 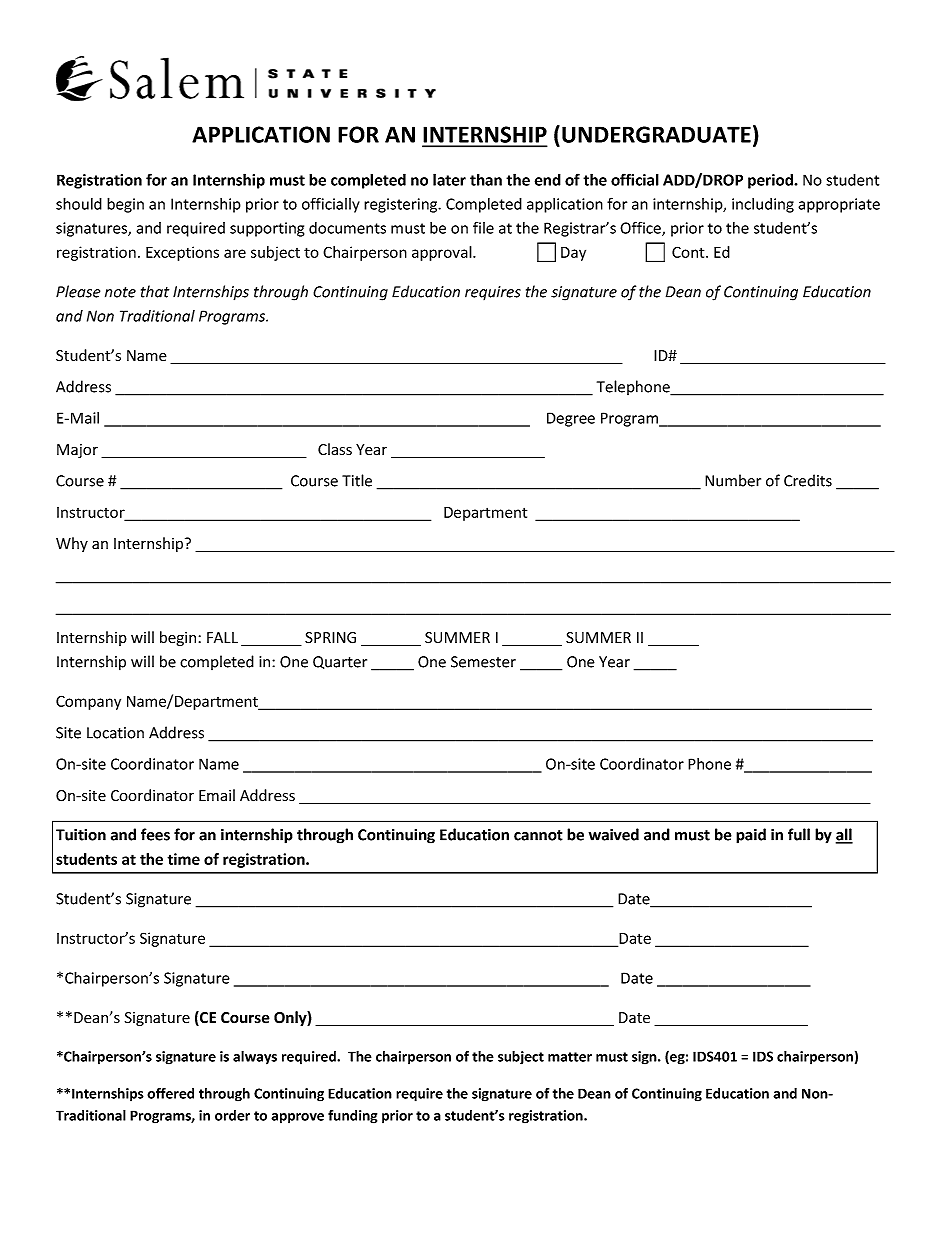 I want to click on funding, so click(x=352, y=1117).
